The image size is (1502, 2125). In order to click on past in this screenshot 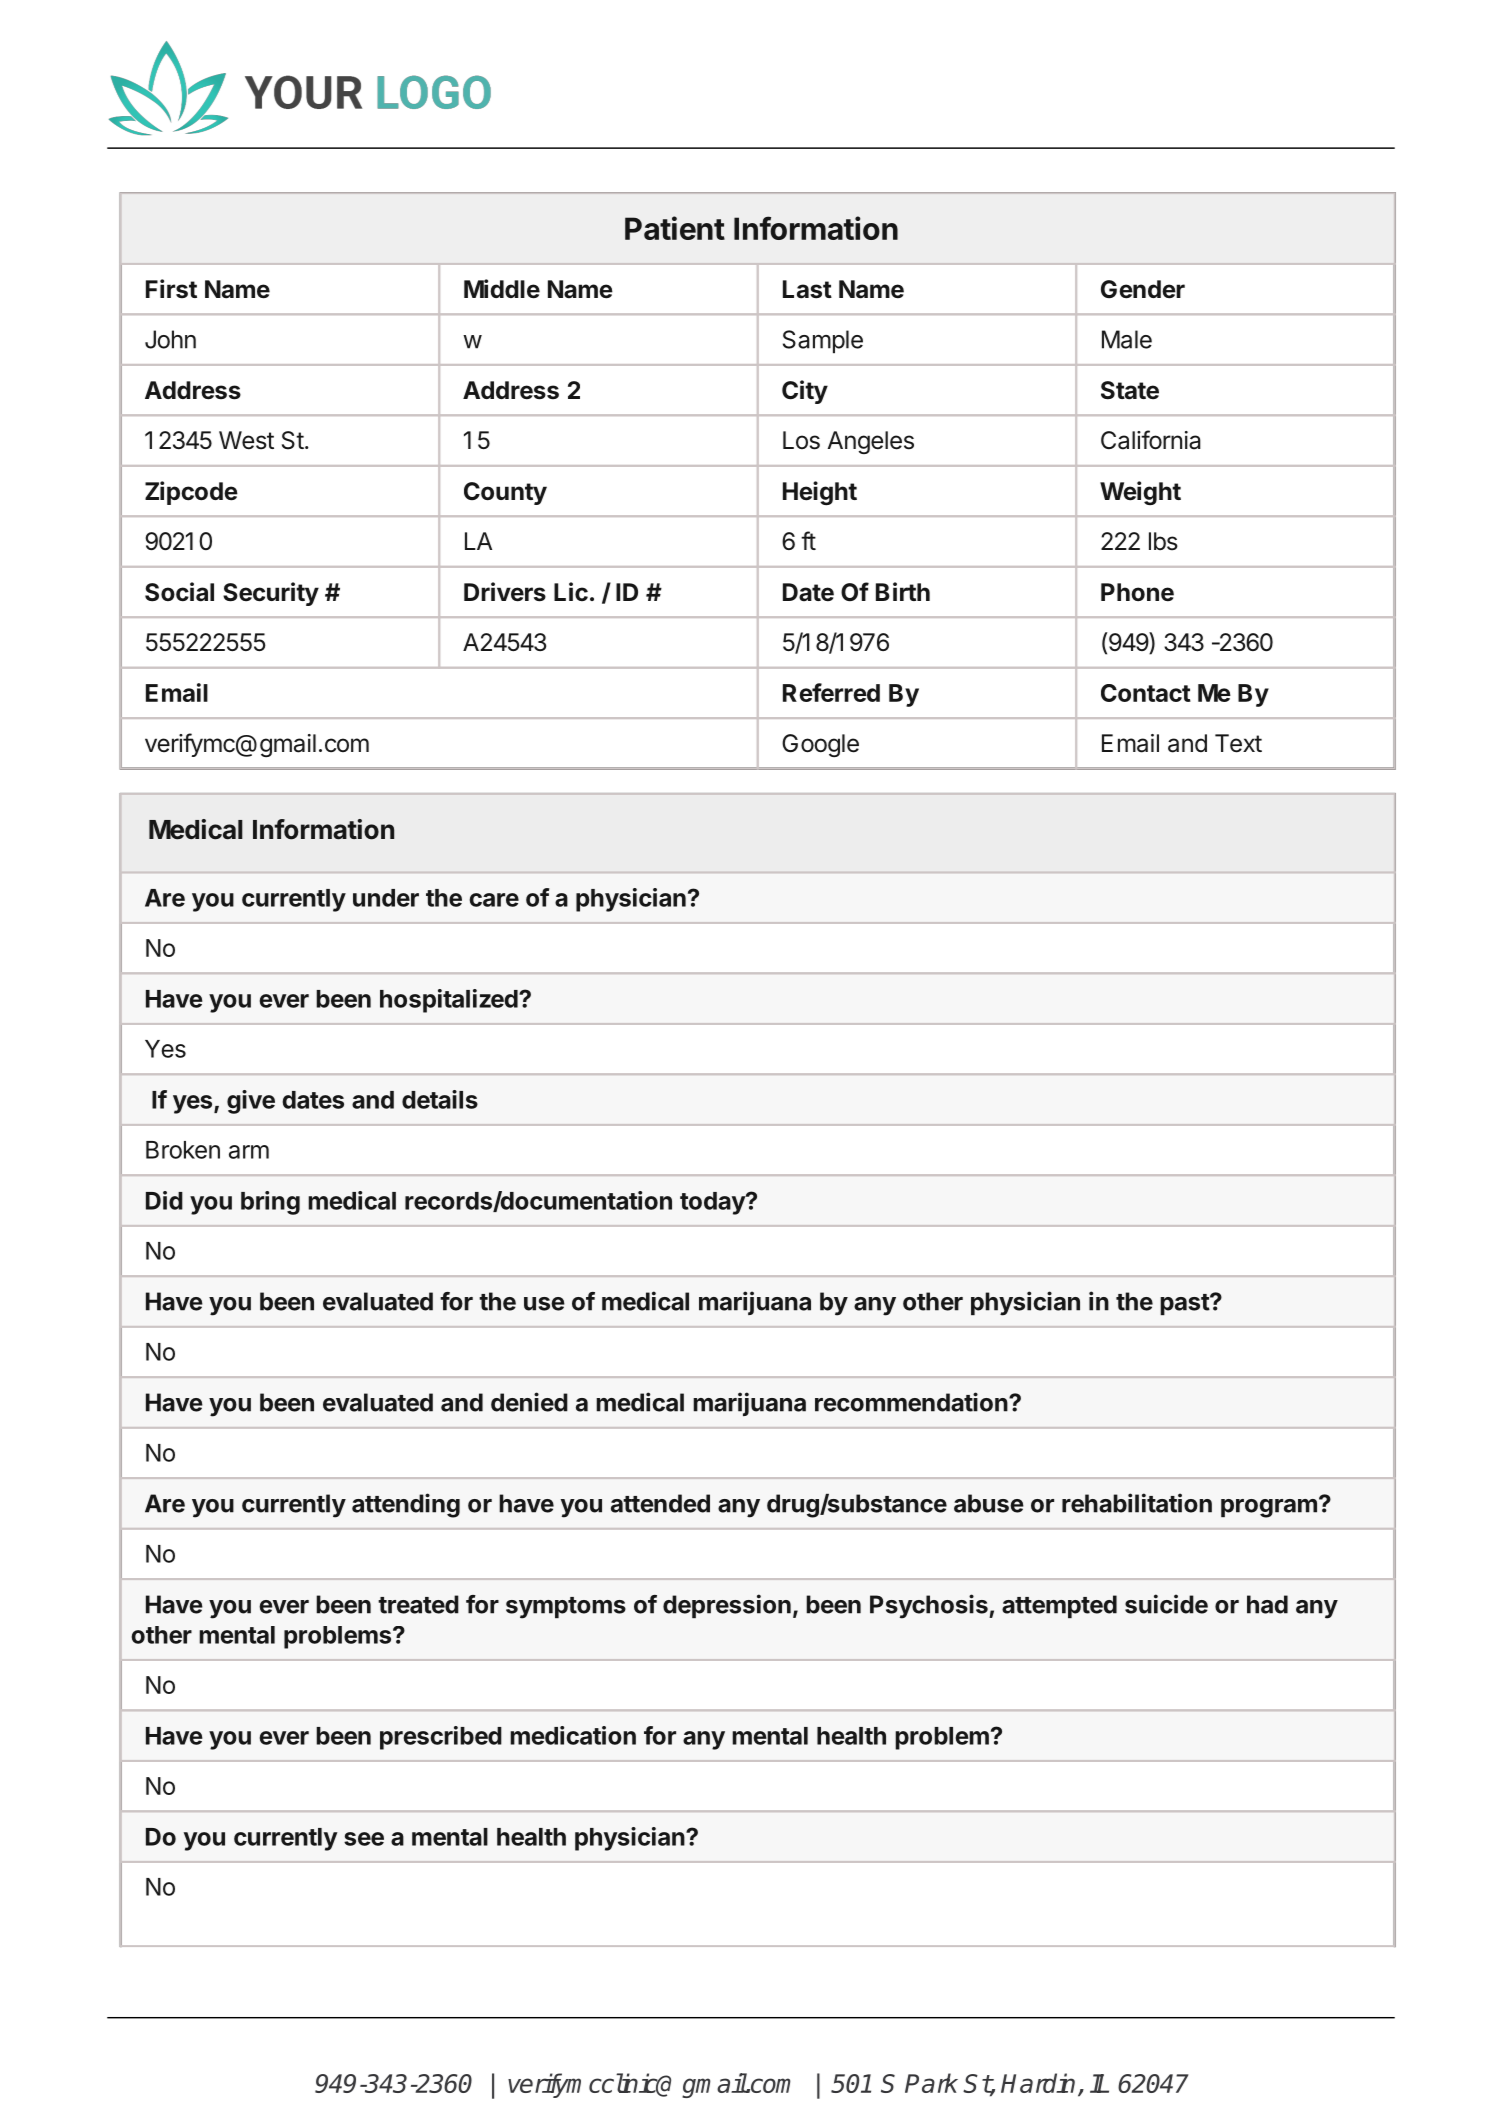, I will do `click(1185, 1304)`.
